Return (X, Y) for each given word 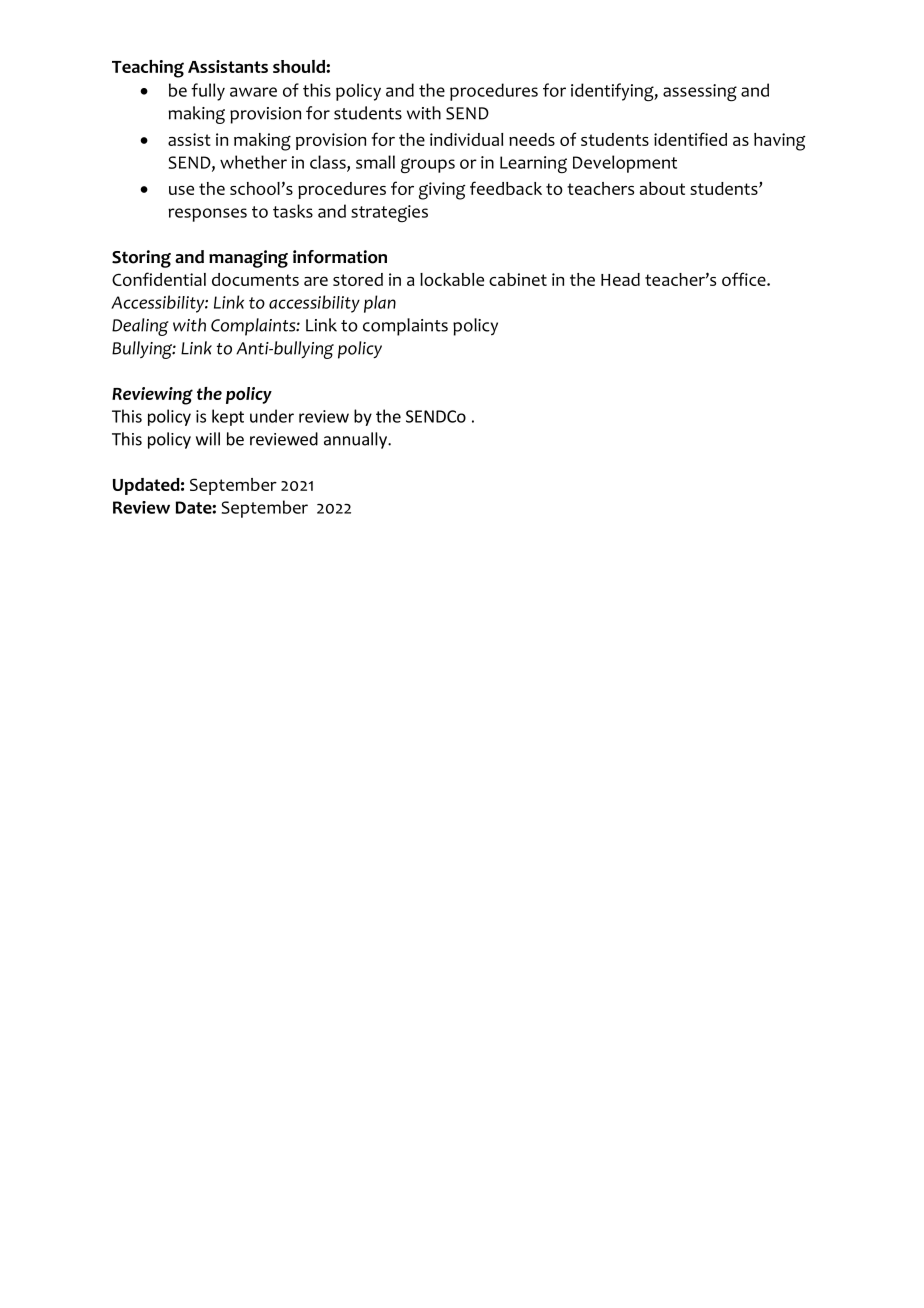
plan (380, 304)
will (208, 439)
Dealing (140, 327)
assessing (700, 92)
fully (208, 92)
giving (442, 191)
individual (466, 139)
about (662, 188)
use (181, 190)
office (745, 279)
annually (356, 440)
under (272, 416)
